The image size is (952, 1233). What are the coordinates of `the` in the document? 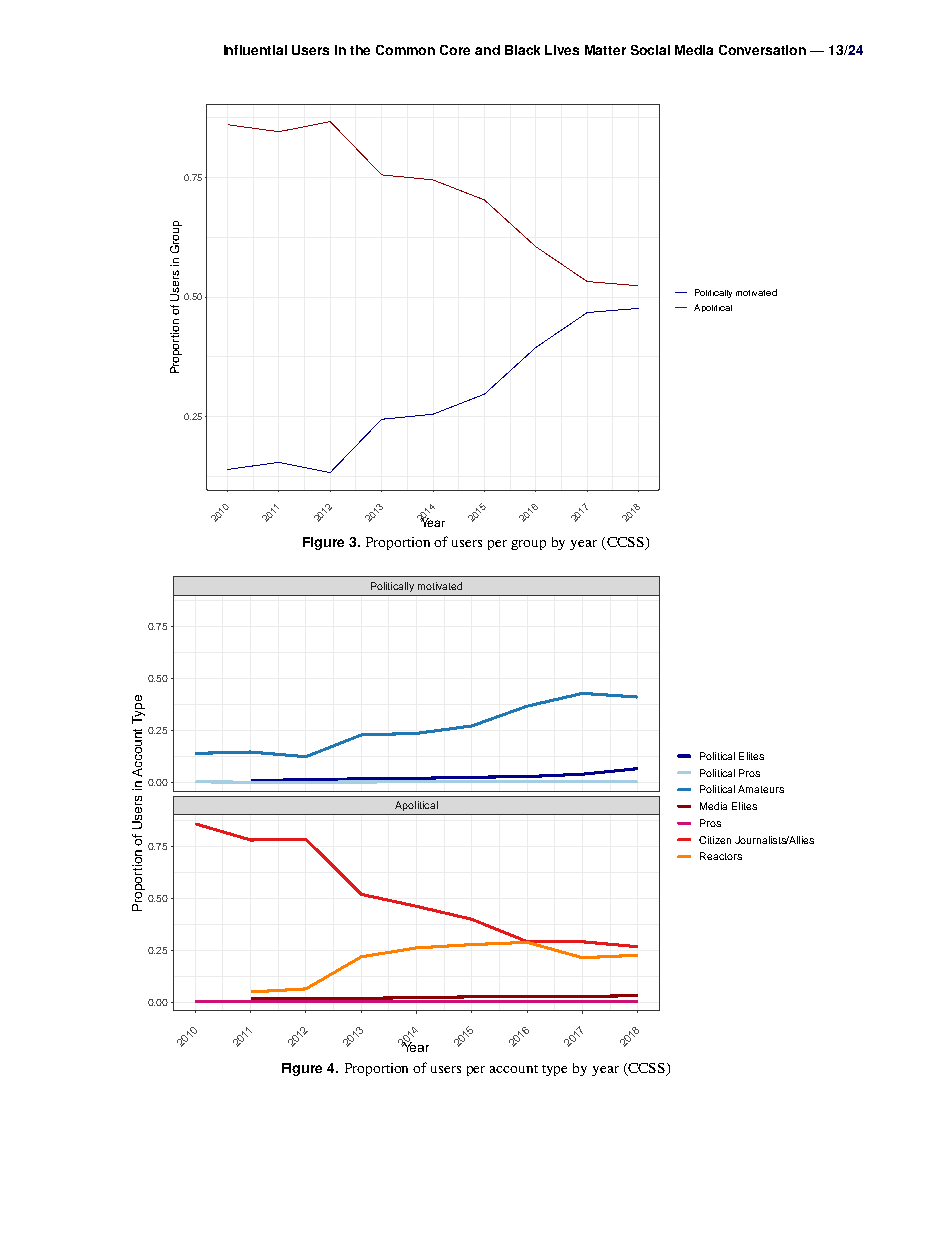 It's located at (360, 50).
